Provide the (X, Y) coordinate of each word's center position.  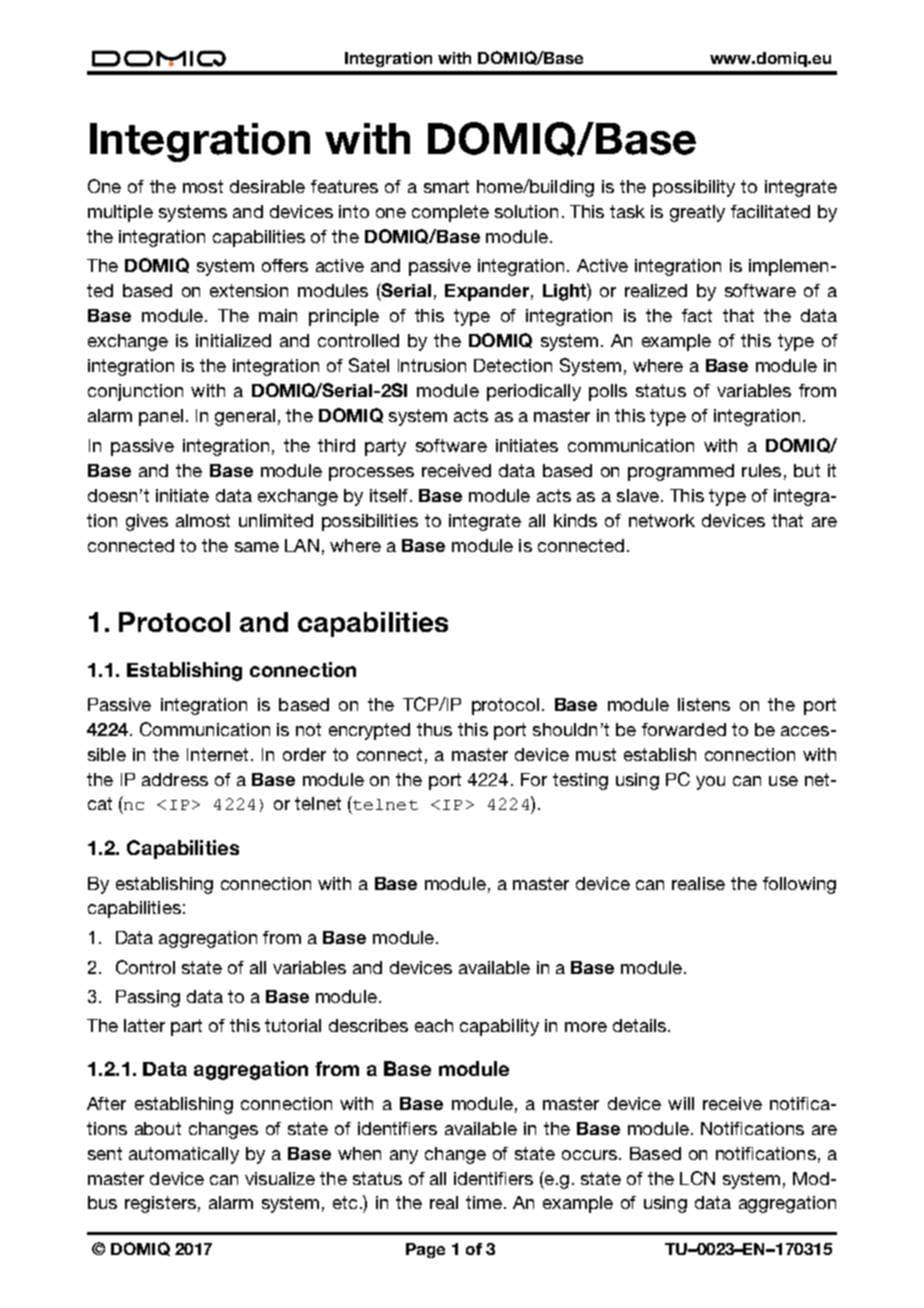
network (662, 520)
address (175, 779)
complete (450, 213)
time (484, 1202)
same (257, 547)
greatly (697, 213)
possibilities (370, 522)
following (799, 885)
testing (580, 781)
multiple (120, 213)
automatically (184, 1155)
